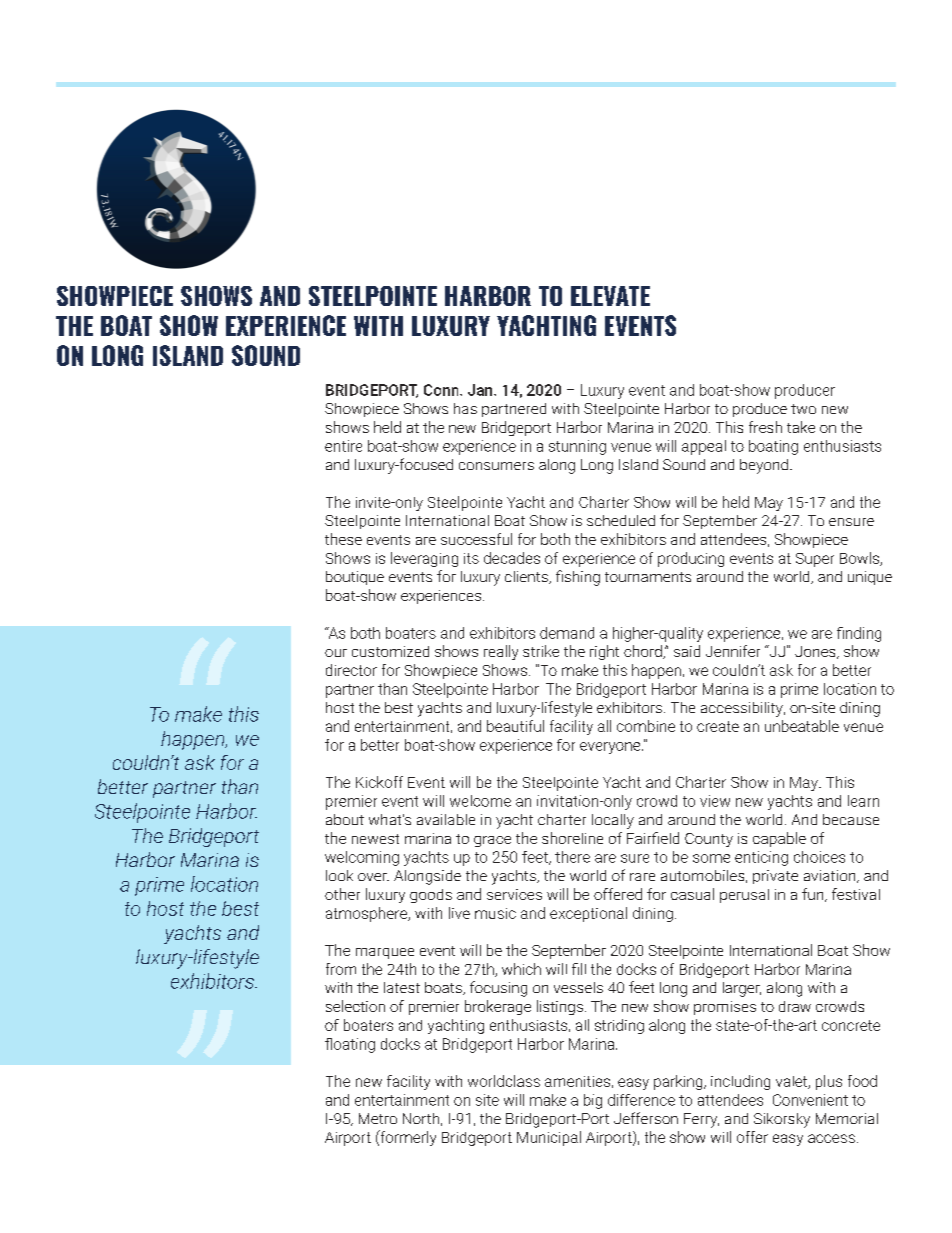 This image has width=952, height=1233. What do you see at coordinates (803, 409) in the image?
I see `two` at bounding box center [803, 409].
